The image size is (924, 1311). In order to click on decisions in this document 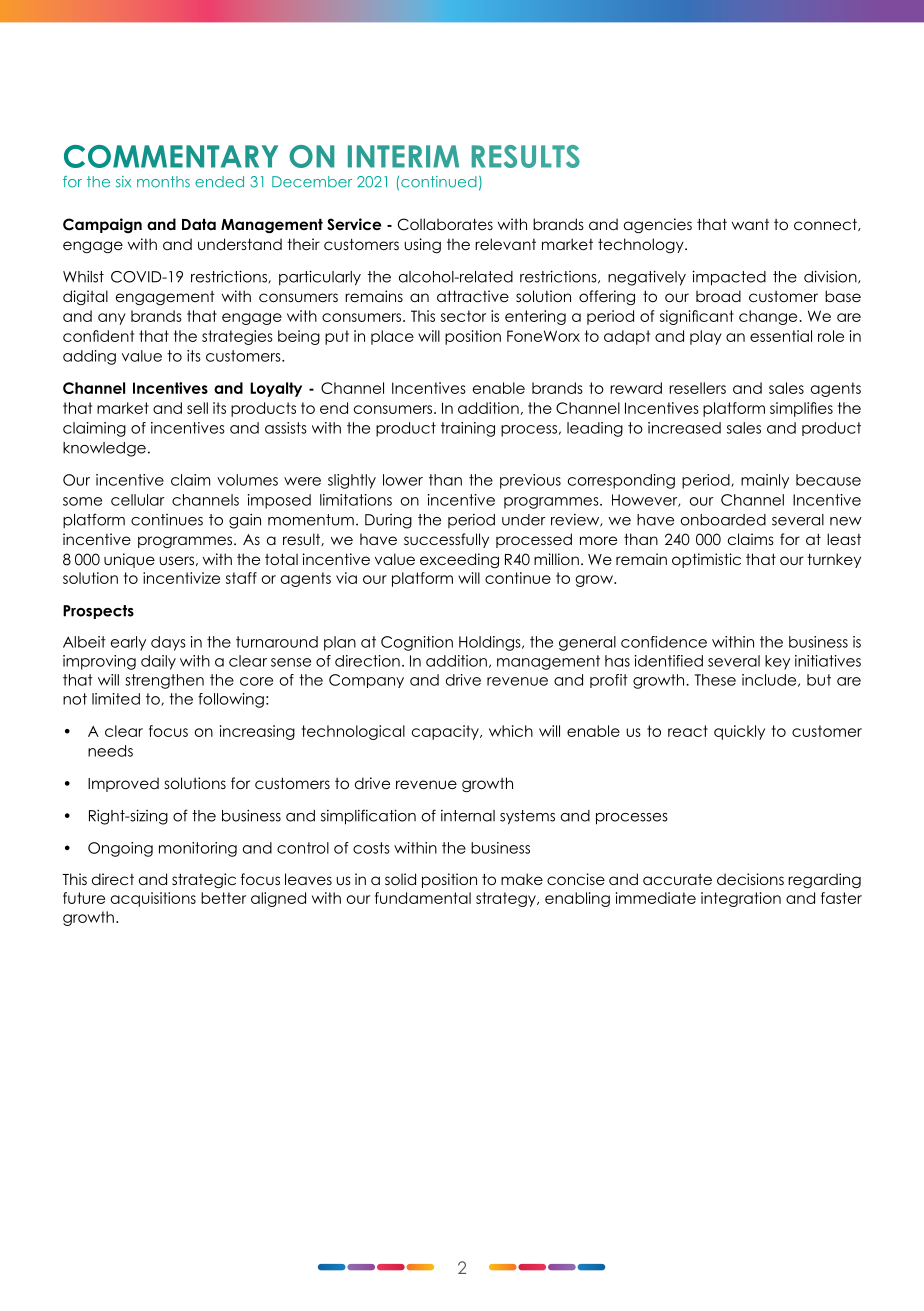, I will do `click(750, 879)`.
